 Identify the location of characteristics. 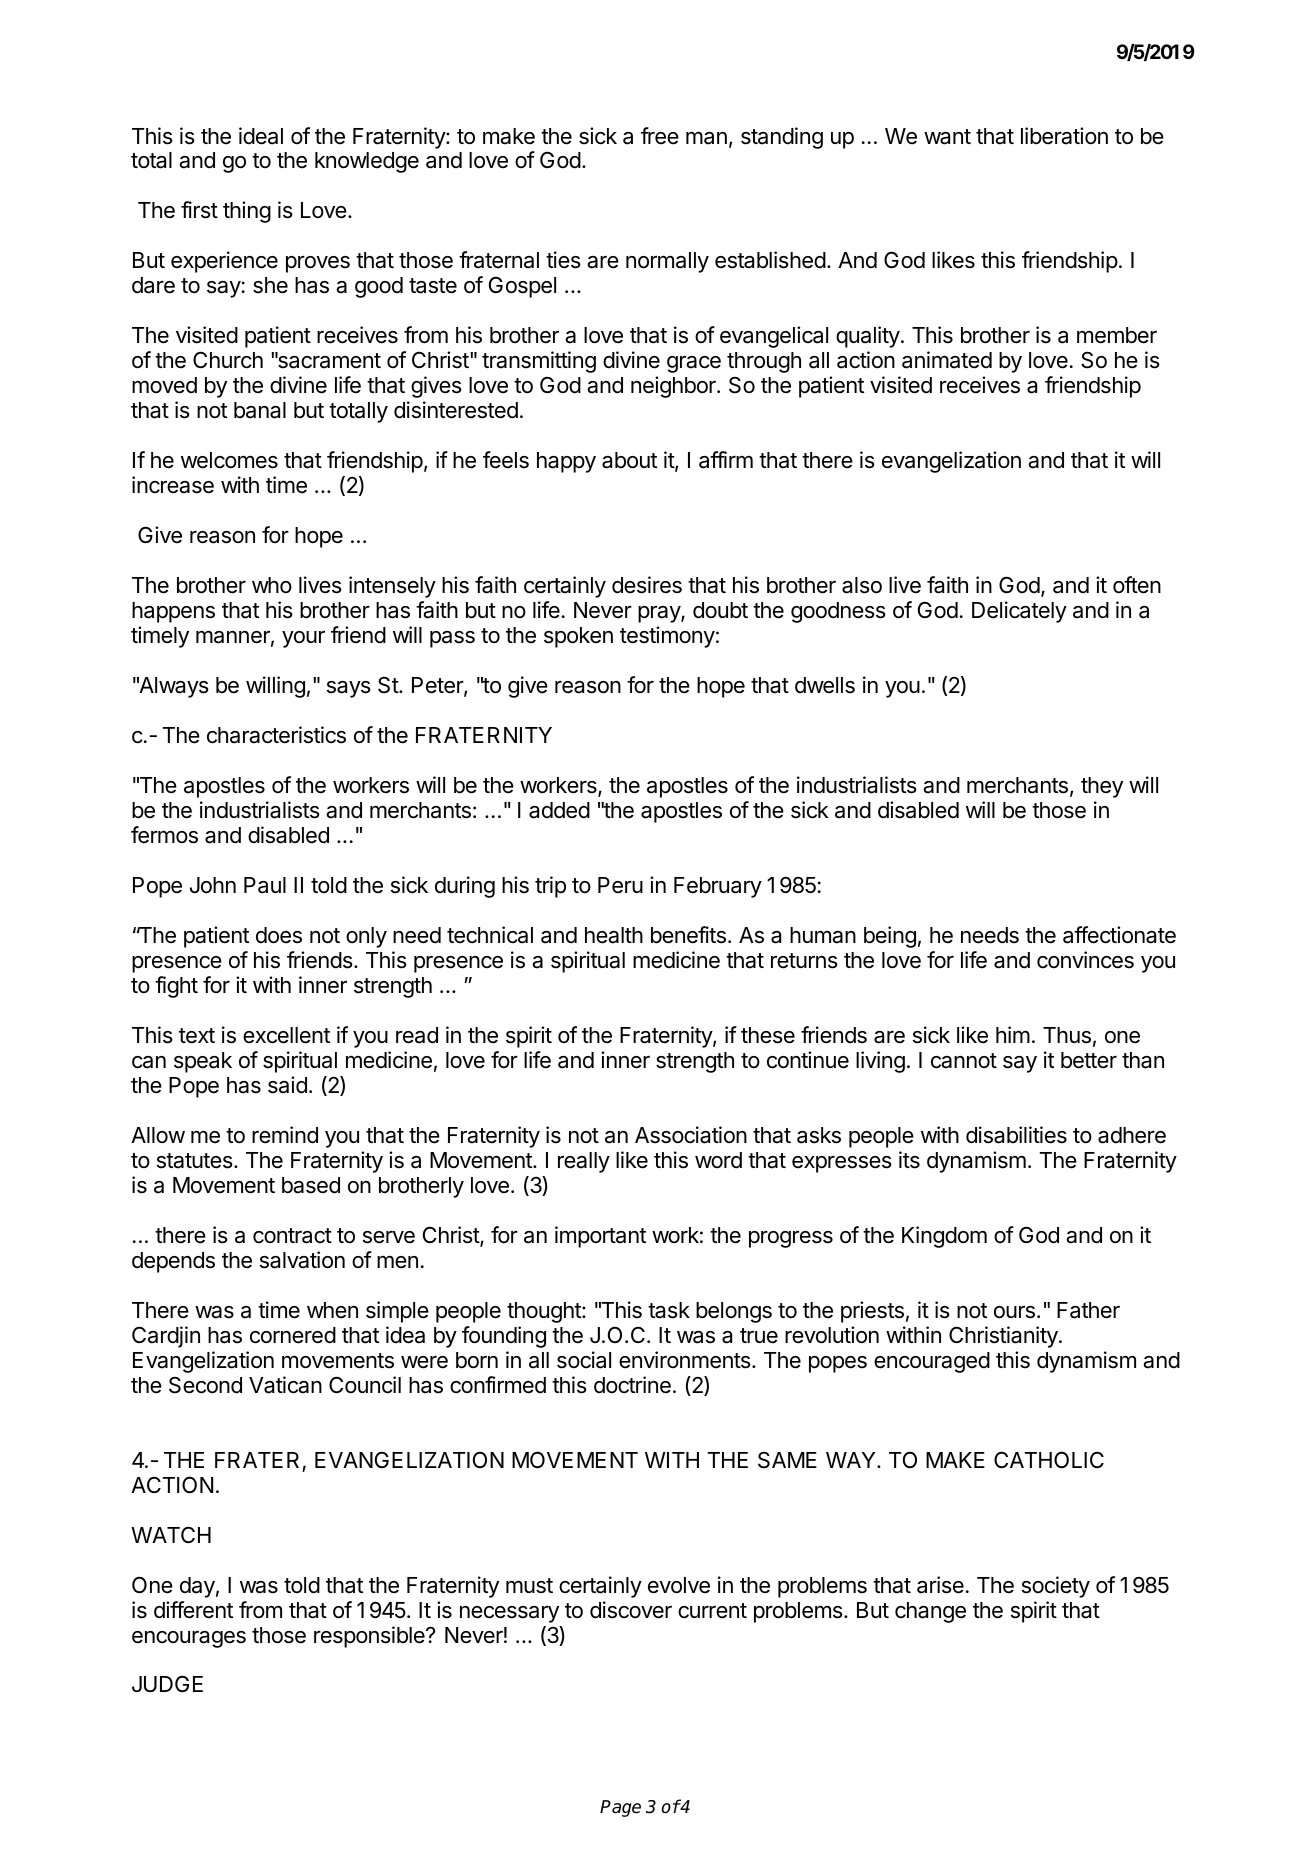
(276, 735).
